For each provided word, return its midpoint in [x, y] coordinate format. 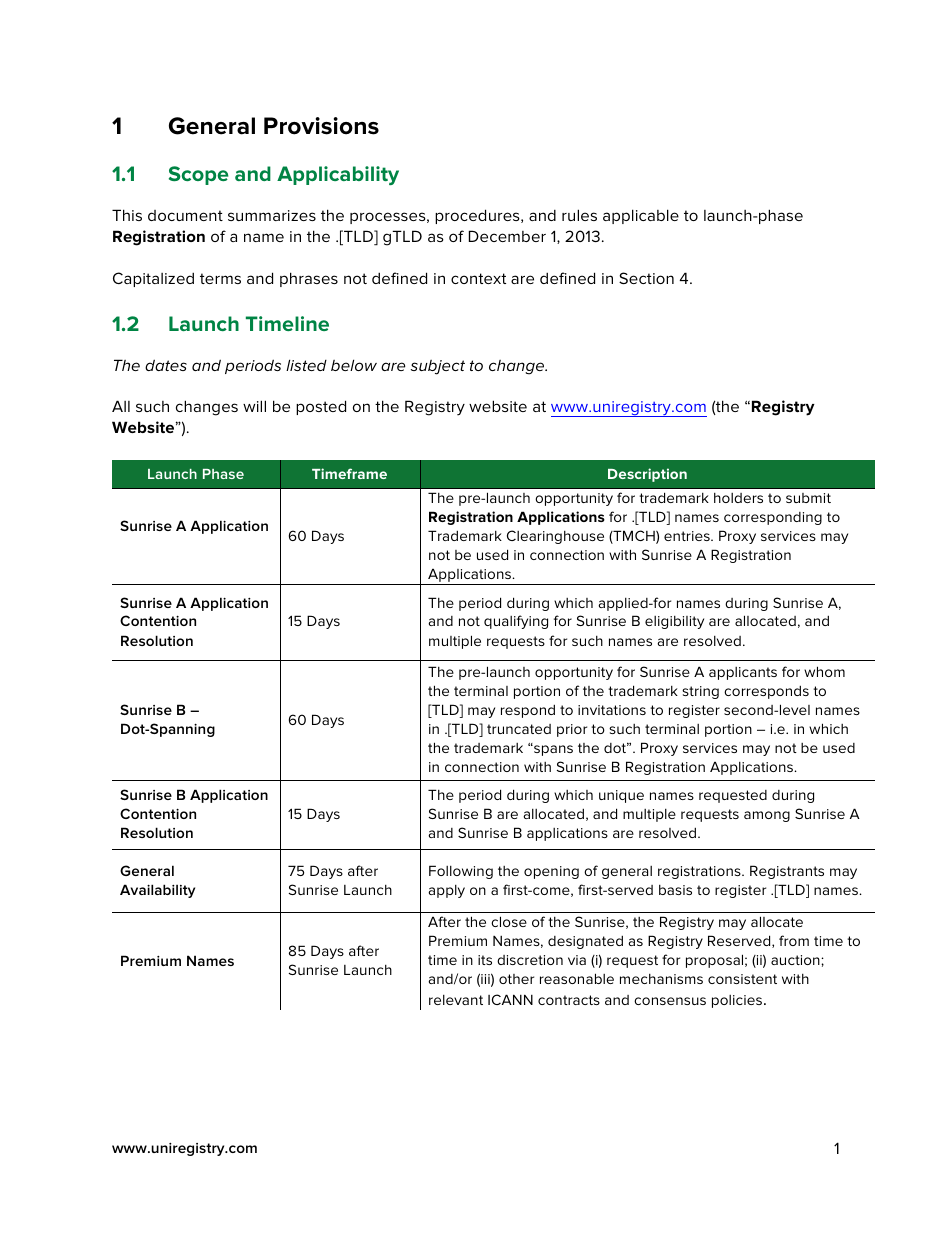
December [507, 236]
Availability [157, 891]
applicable [641, 216]
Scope [198, 175]
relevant [456, 1000]
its [485, 960]
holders [738, 498]
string [700, 692]
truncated [519, 729]
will [254, 406]
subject [438, 367]
